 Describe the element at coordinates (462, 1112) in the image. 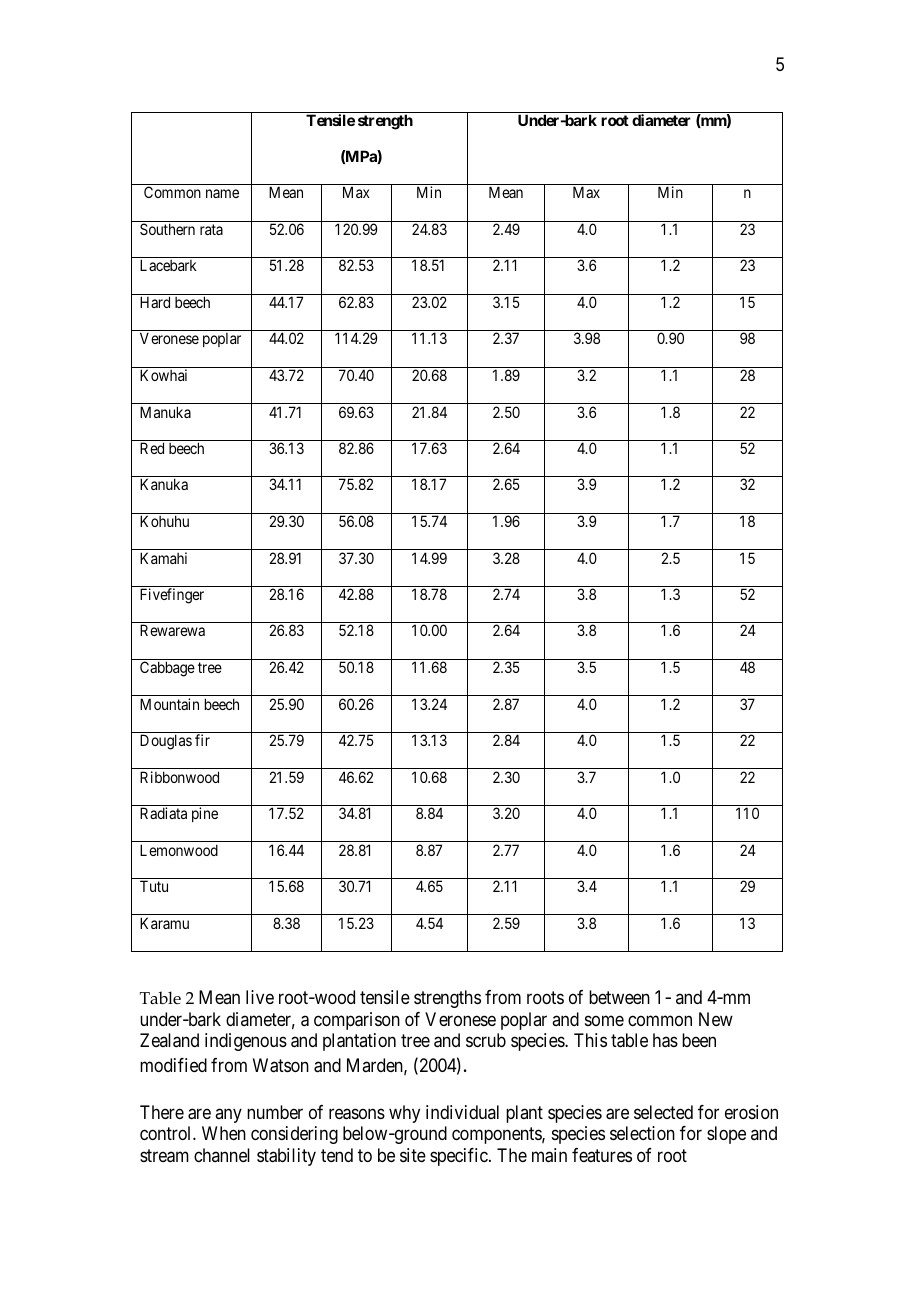

I see `individual` at that location.
